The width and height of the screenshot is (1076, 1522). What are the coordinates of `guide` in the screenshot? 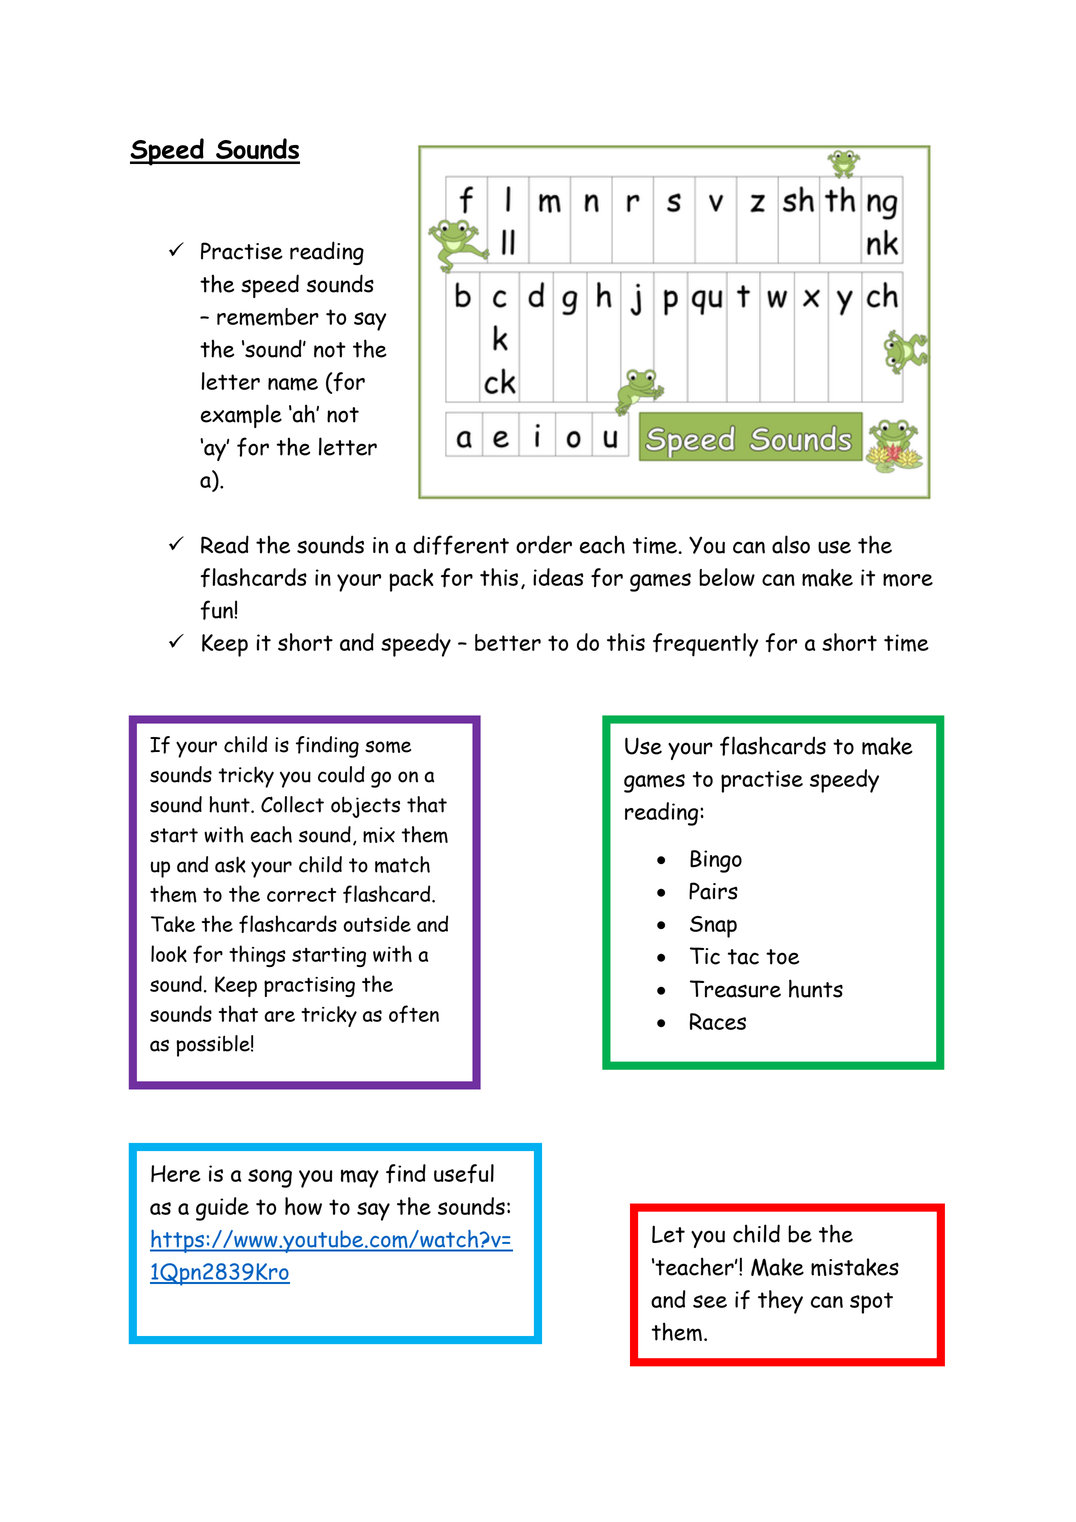 It's located at (222, 1209).
